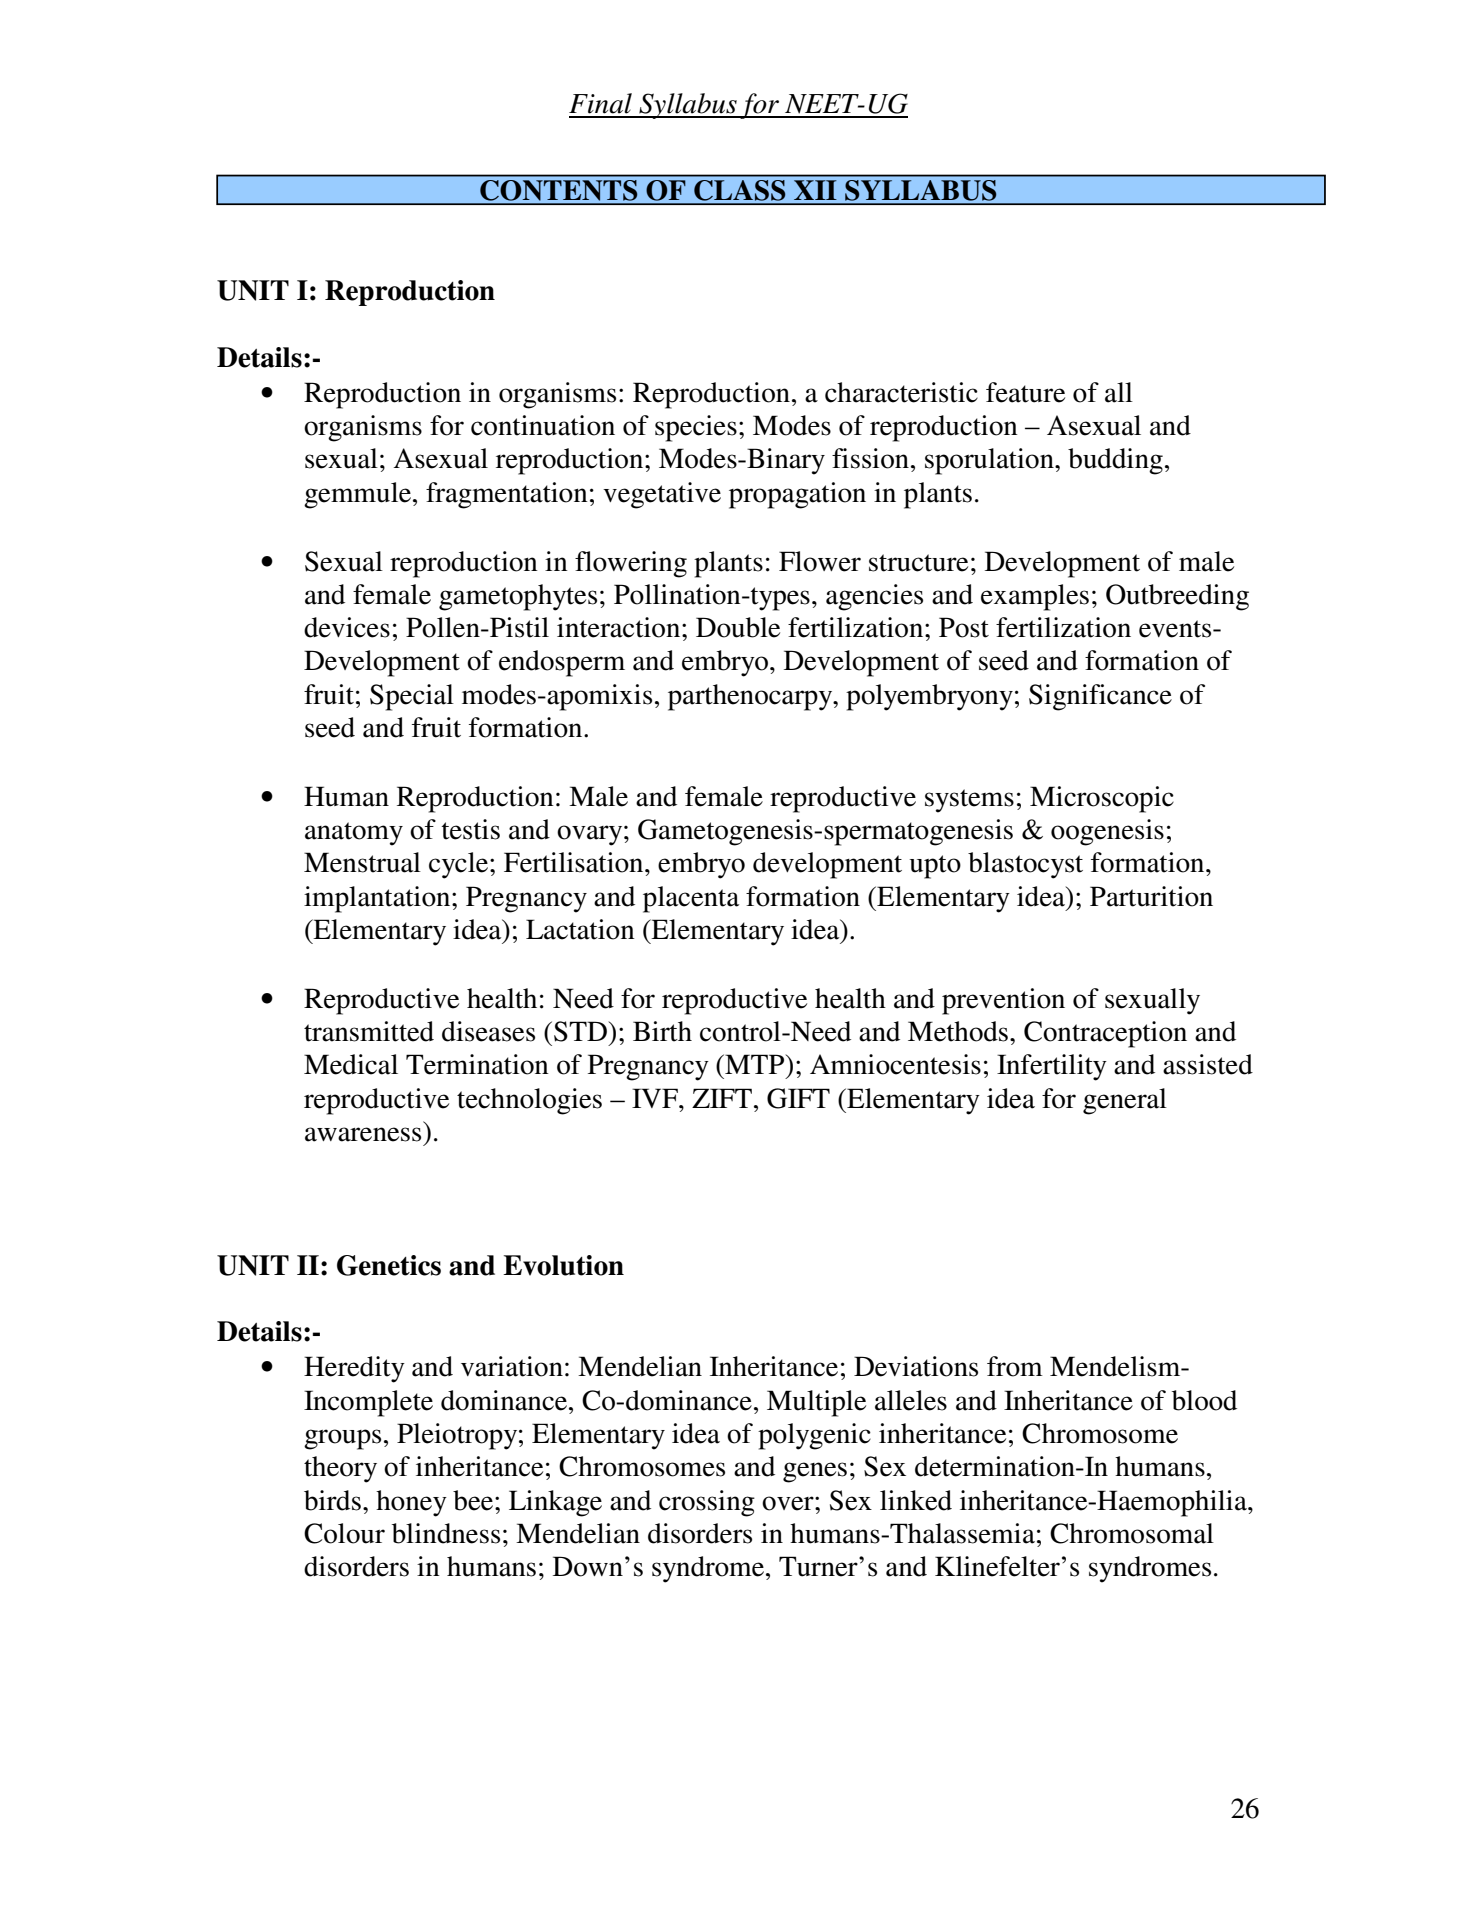 Image resolution: width=1477 pixels, height=1912 pixels. Describe the element at coordinates (378, 899) in the screenshot. I see `implantation` at that location.
